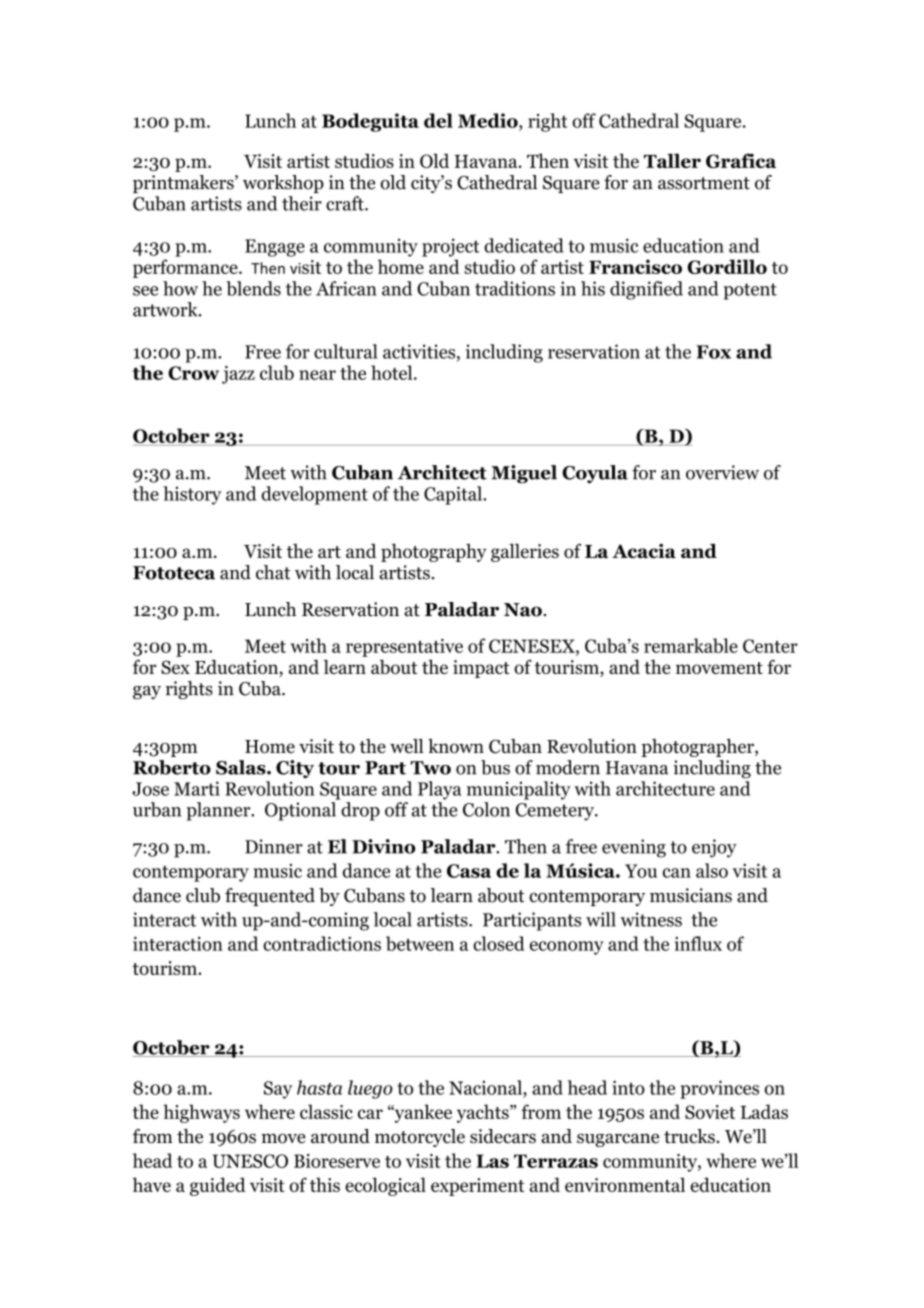  What do you see at coordinates (238, 375) in the screenshot?
I see `jazz` at bounding box center [238, 375].
